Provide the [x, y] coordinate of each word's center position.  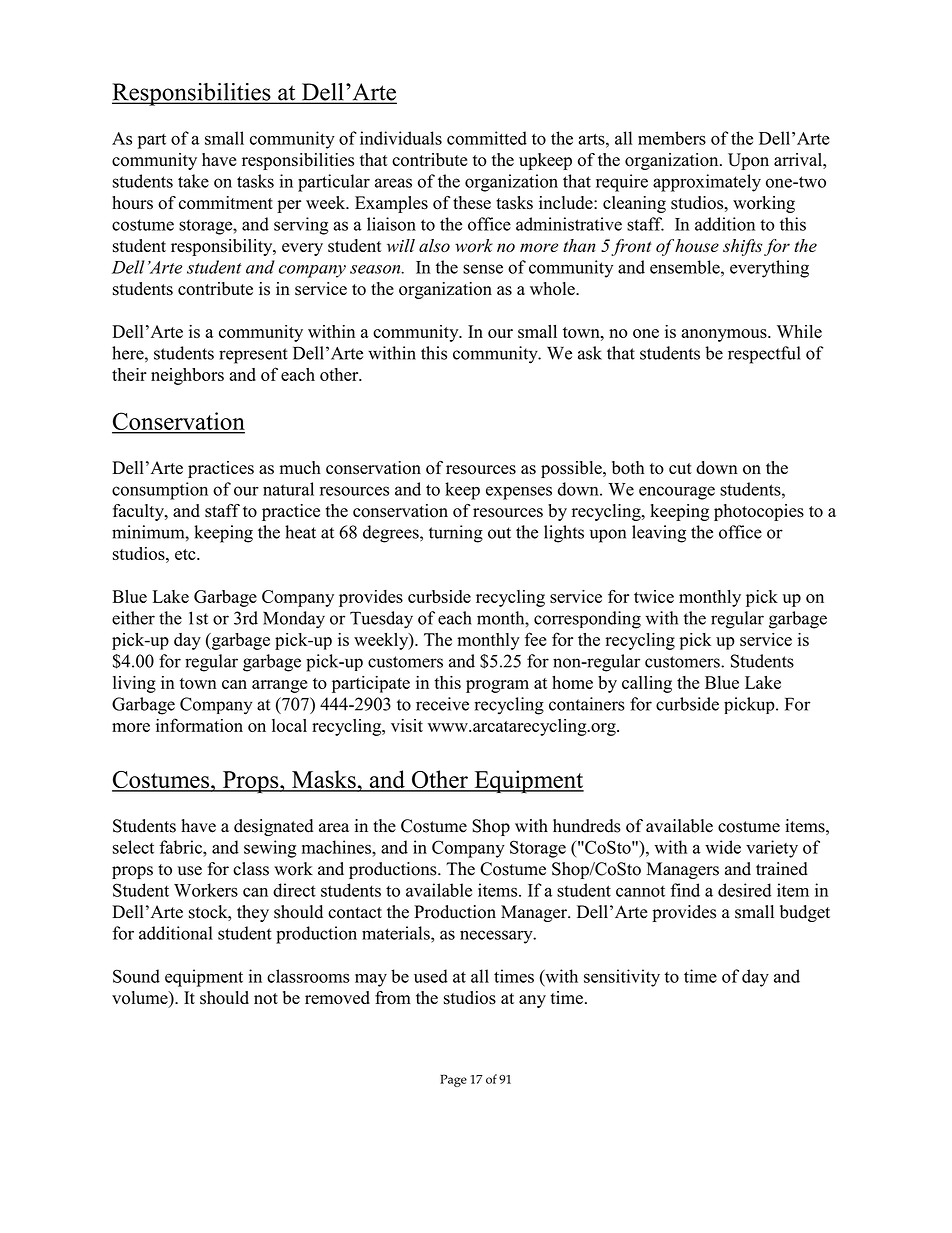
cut [680, 468]
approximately [707, 183]
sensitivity [622, 978]
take [193, 181]
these [472, 203]
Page [453, 1080]
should [224, 998]
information [199, 725]
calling [647, 684]
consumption [160, 491]
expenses [519, 493]
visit [407, 725]
